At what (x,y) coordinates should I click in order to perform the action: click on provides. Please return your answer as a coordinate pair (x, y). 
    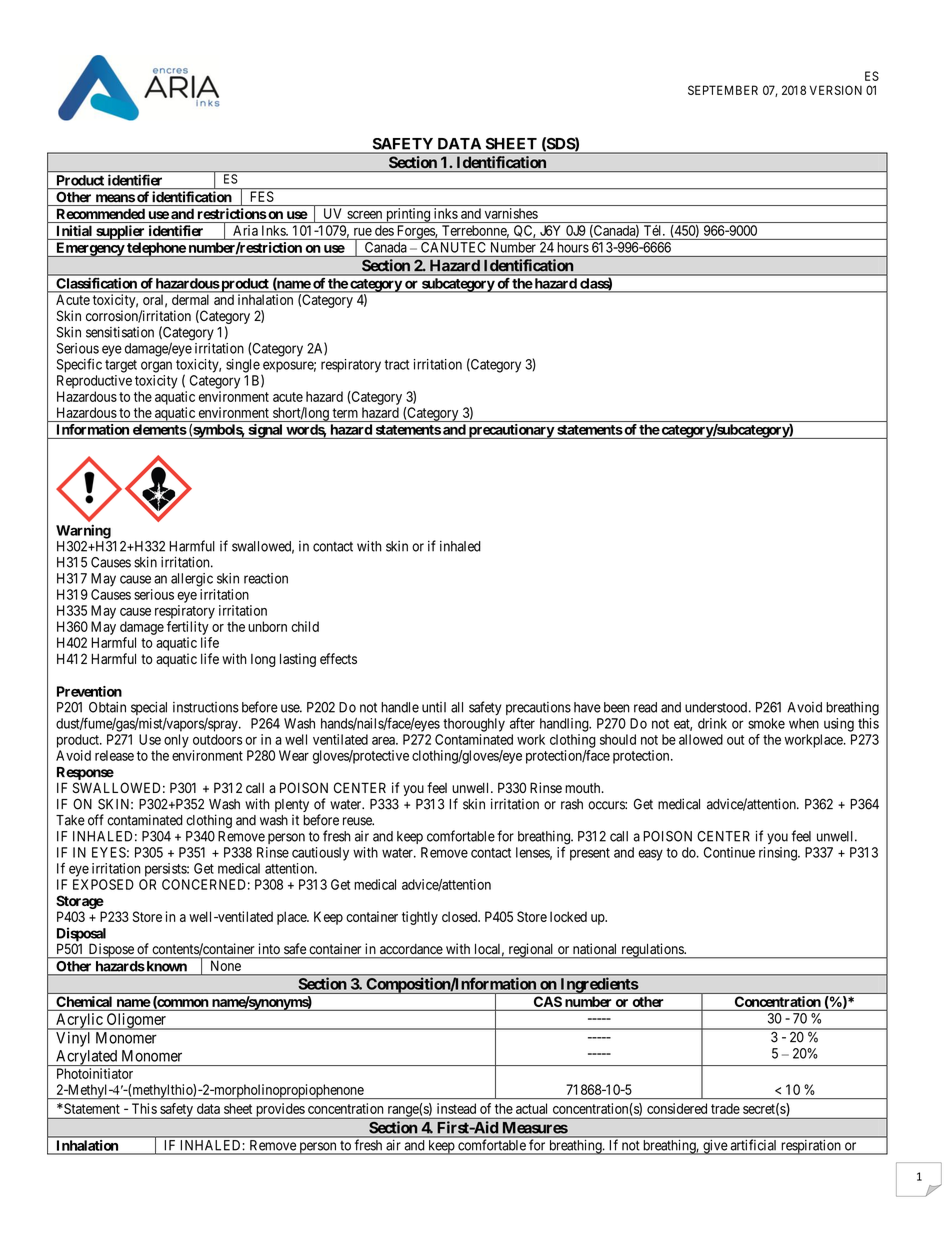
    Looking at the image, I should click on (280, 1111).
